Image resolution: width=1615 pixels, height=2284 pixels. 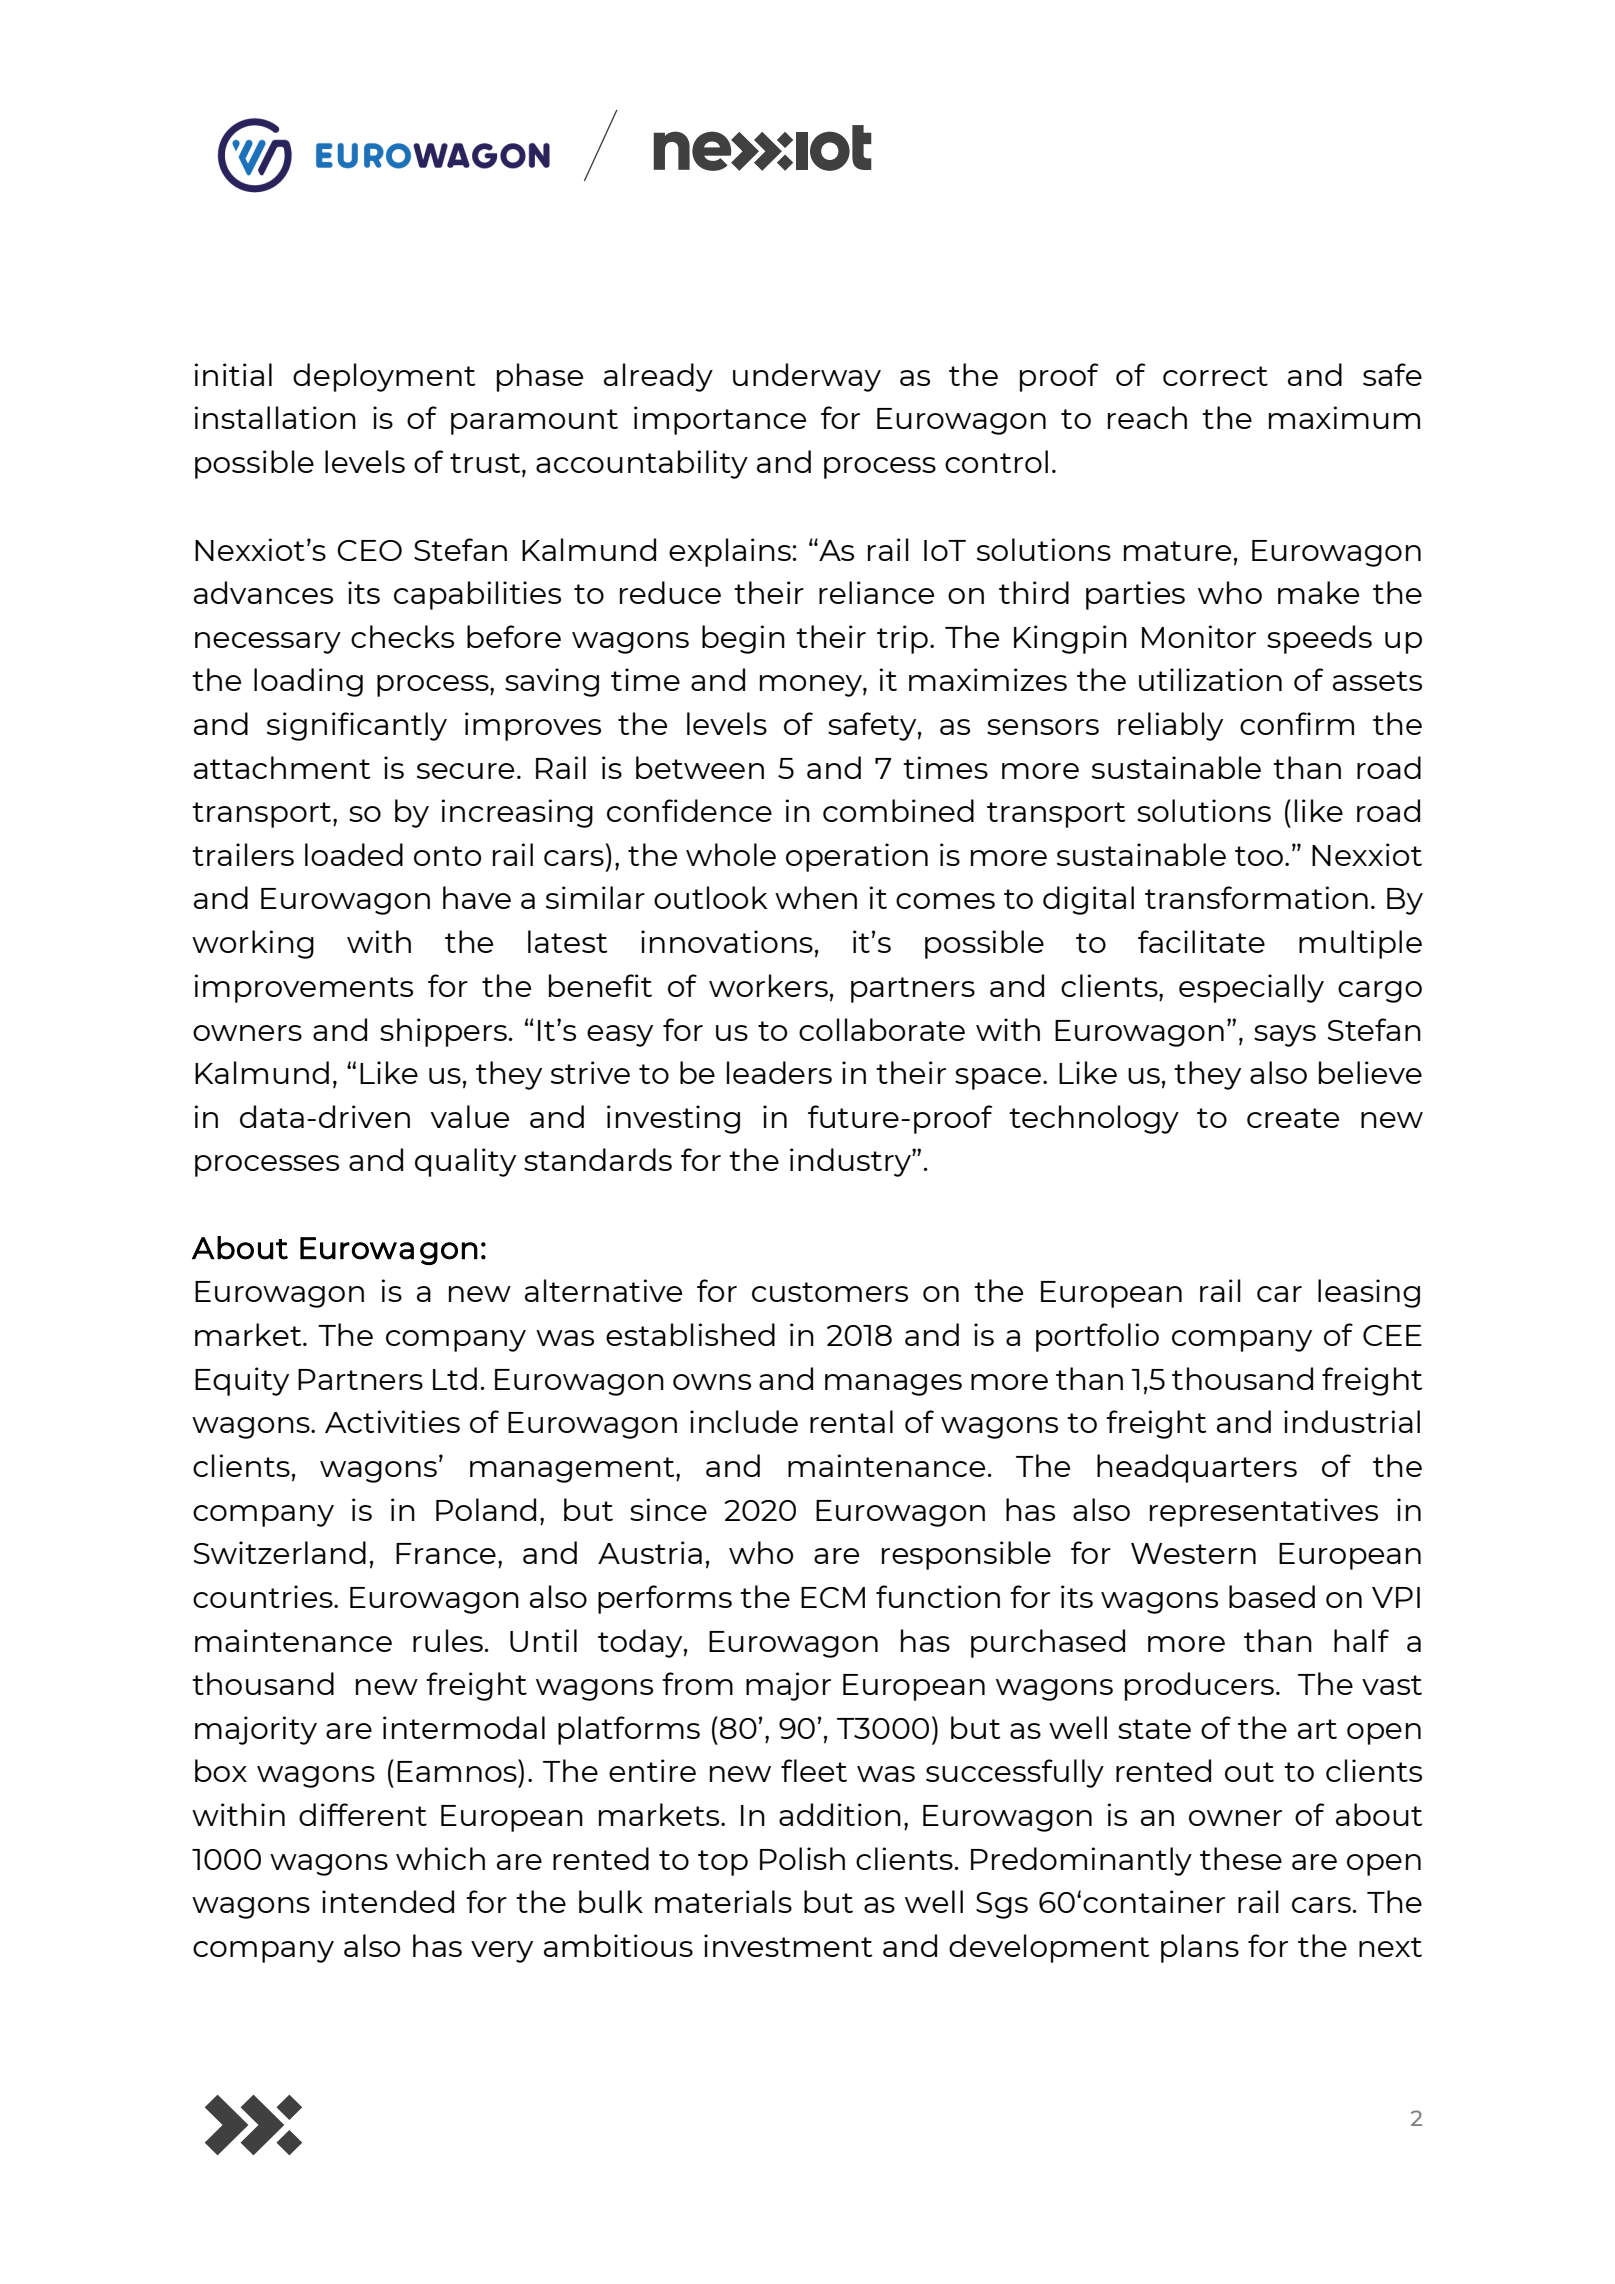 I want to click on underway, so click(x=807, y=377).
